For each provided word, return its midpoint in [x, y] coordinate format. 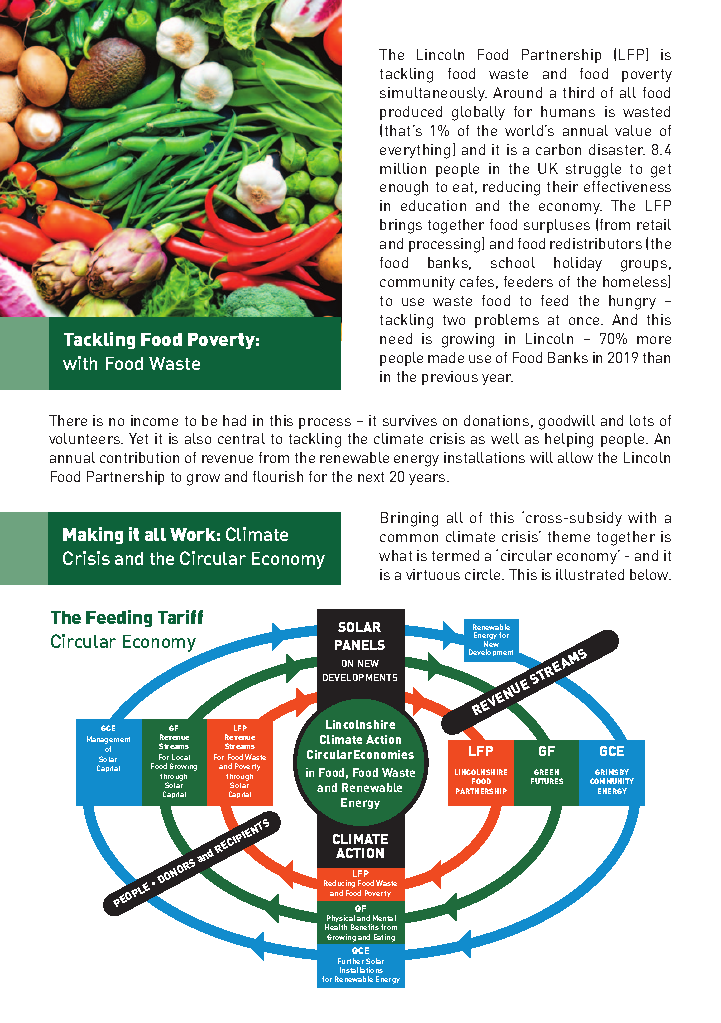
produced [411, 113]
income [154, 420]
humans [568, 111]
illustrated [590, 574]
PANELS [360, 645]
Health [336, 927]
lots [642, 420]
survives [410, 420]
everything [415, 151]
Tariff [180, 617]
